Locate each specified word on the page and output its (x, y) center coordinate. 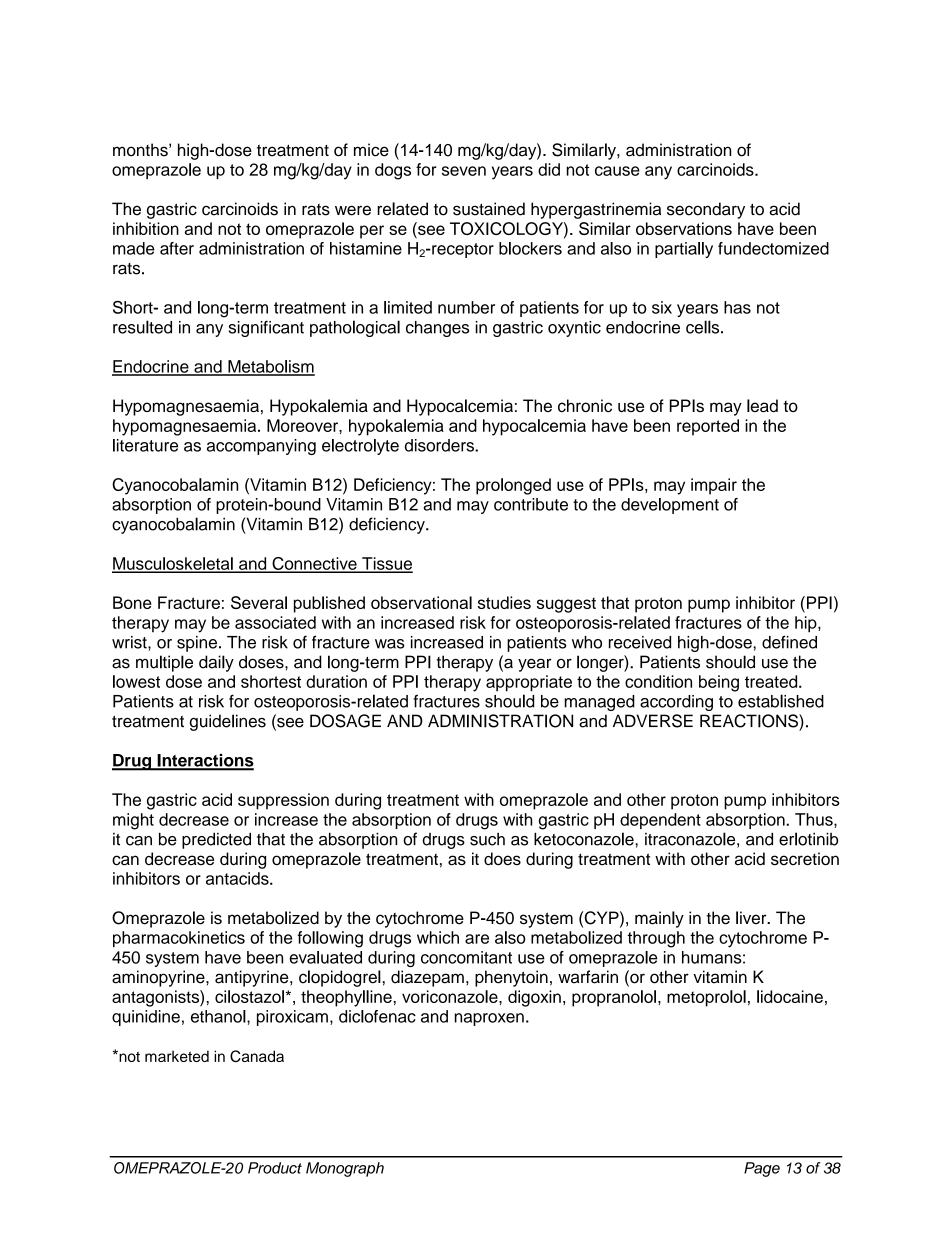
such (487, 839)
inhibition (146, 228)
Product (275, 1168)
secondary (706, 210)
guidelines (228, 722)
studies (504, 602)
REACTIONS (750, 721)
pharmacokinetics (179, 939)
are (477, 939)
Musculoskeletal (173, 564)
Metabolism (270, 367)
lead (762, 405)
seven (464, 171)
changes (437, 329)
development (670, 506)
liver (752, 918)
